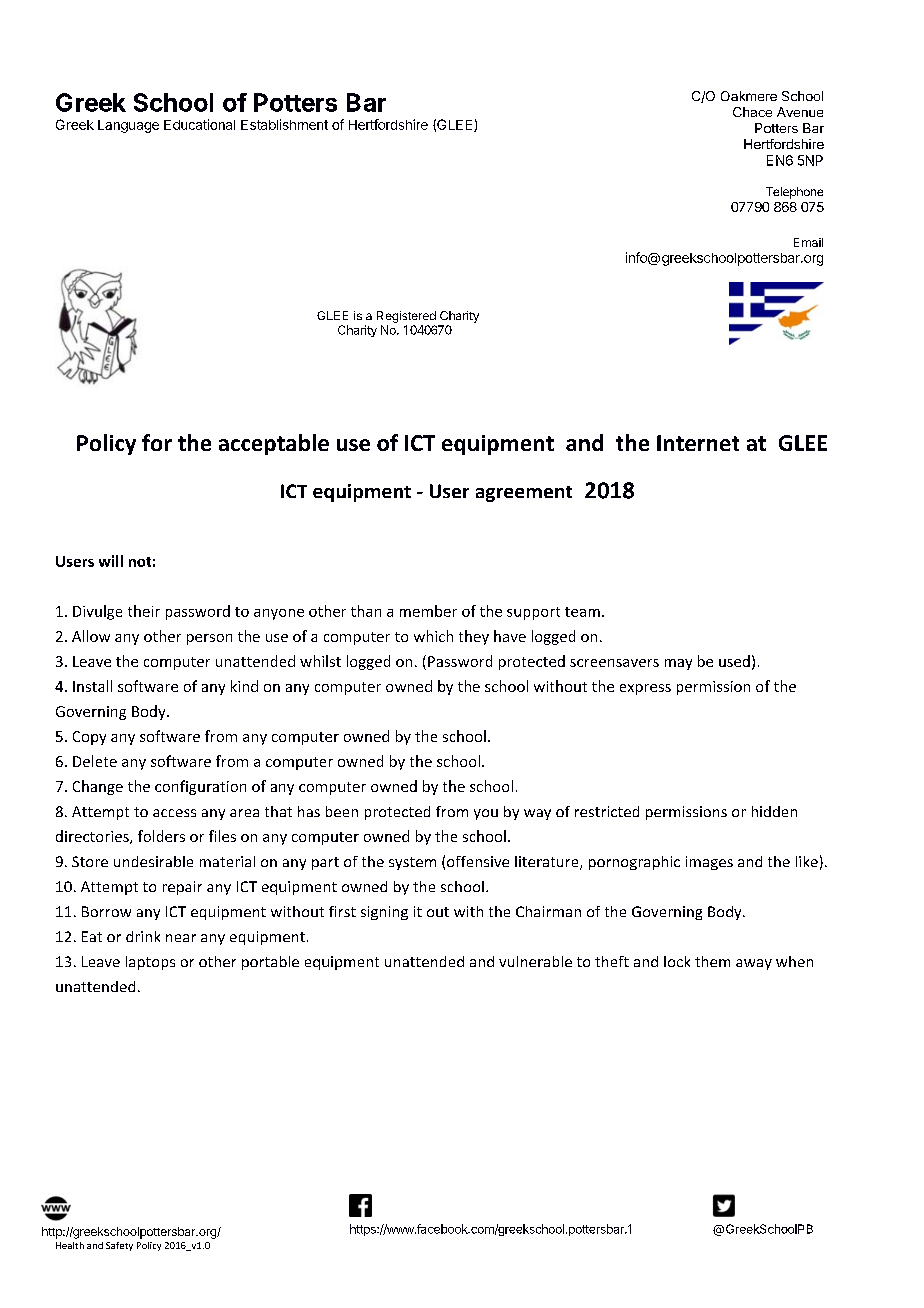 This image has height=1308, width=924. Describe the element at coordinates (284, 124) in the image. I see `Establishment` at that location.
